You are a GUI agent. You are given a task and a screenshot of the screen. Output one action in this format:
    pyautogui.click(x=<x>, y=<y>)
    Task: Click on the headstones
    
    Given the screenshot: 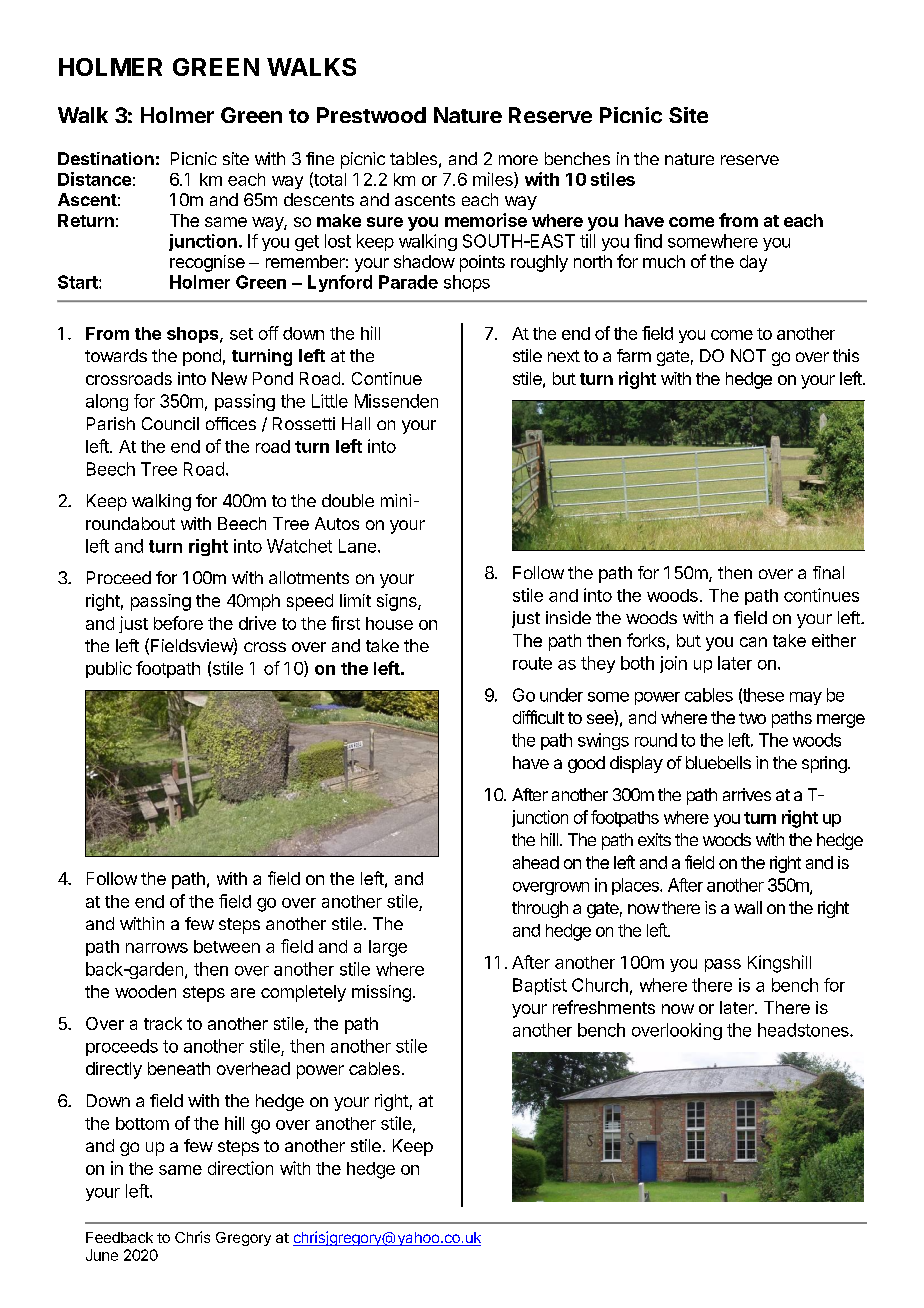 What is the action you would take?
    pyautogui.click(x=804, y=1030)
